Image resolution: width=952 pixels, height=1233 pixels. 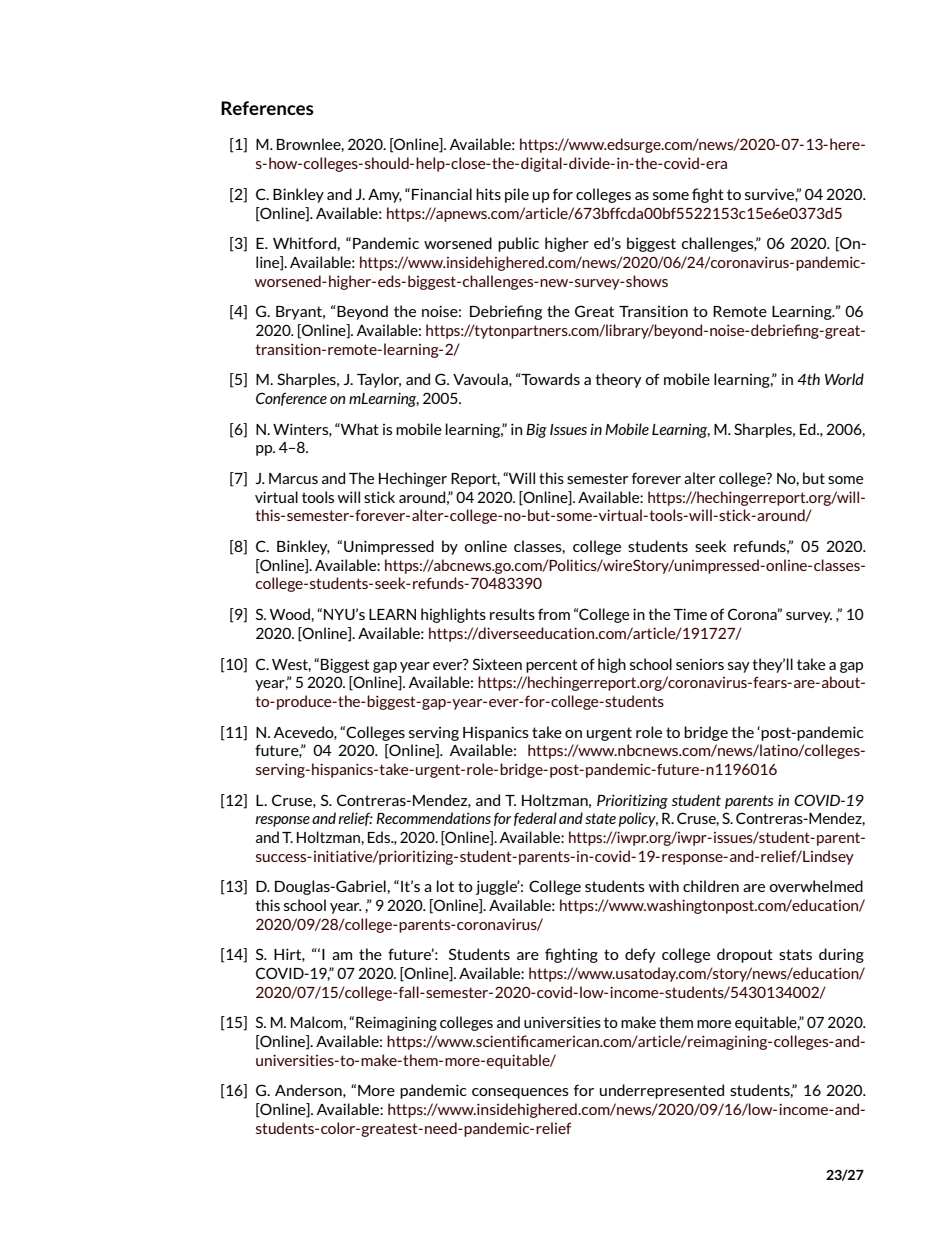 What do you see at coordinates (517, 195) in the screenshot?
I see `pile` at bounding box center [517, 195].
